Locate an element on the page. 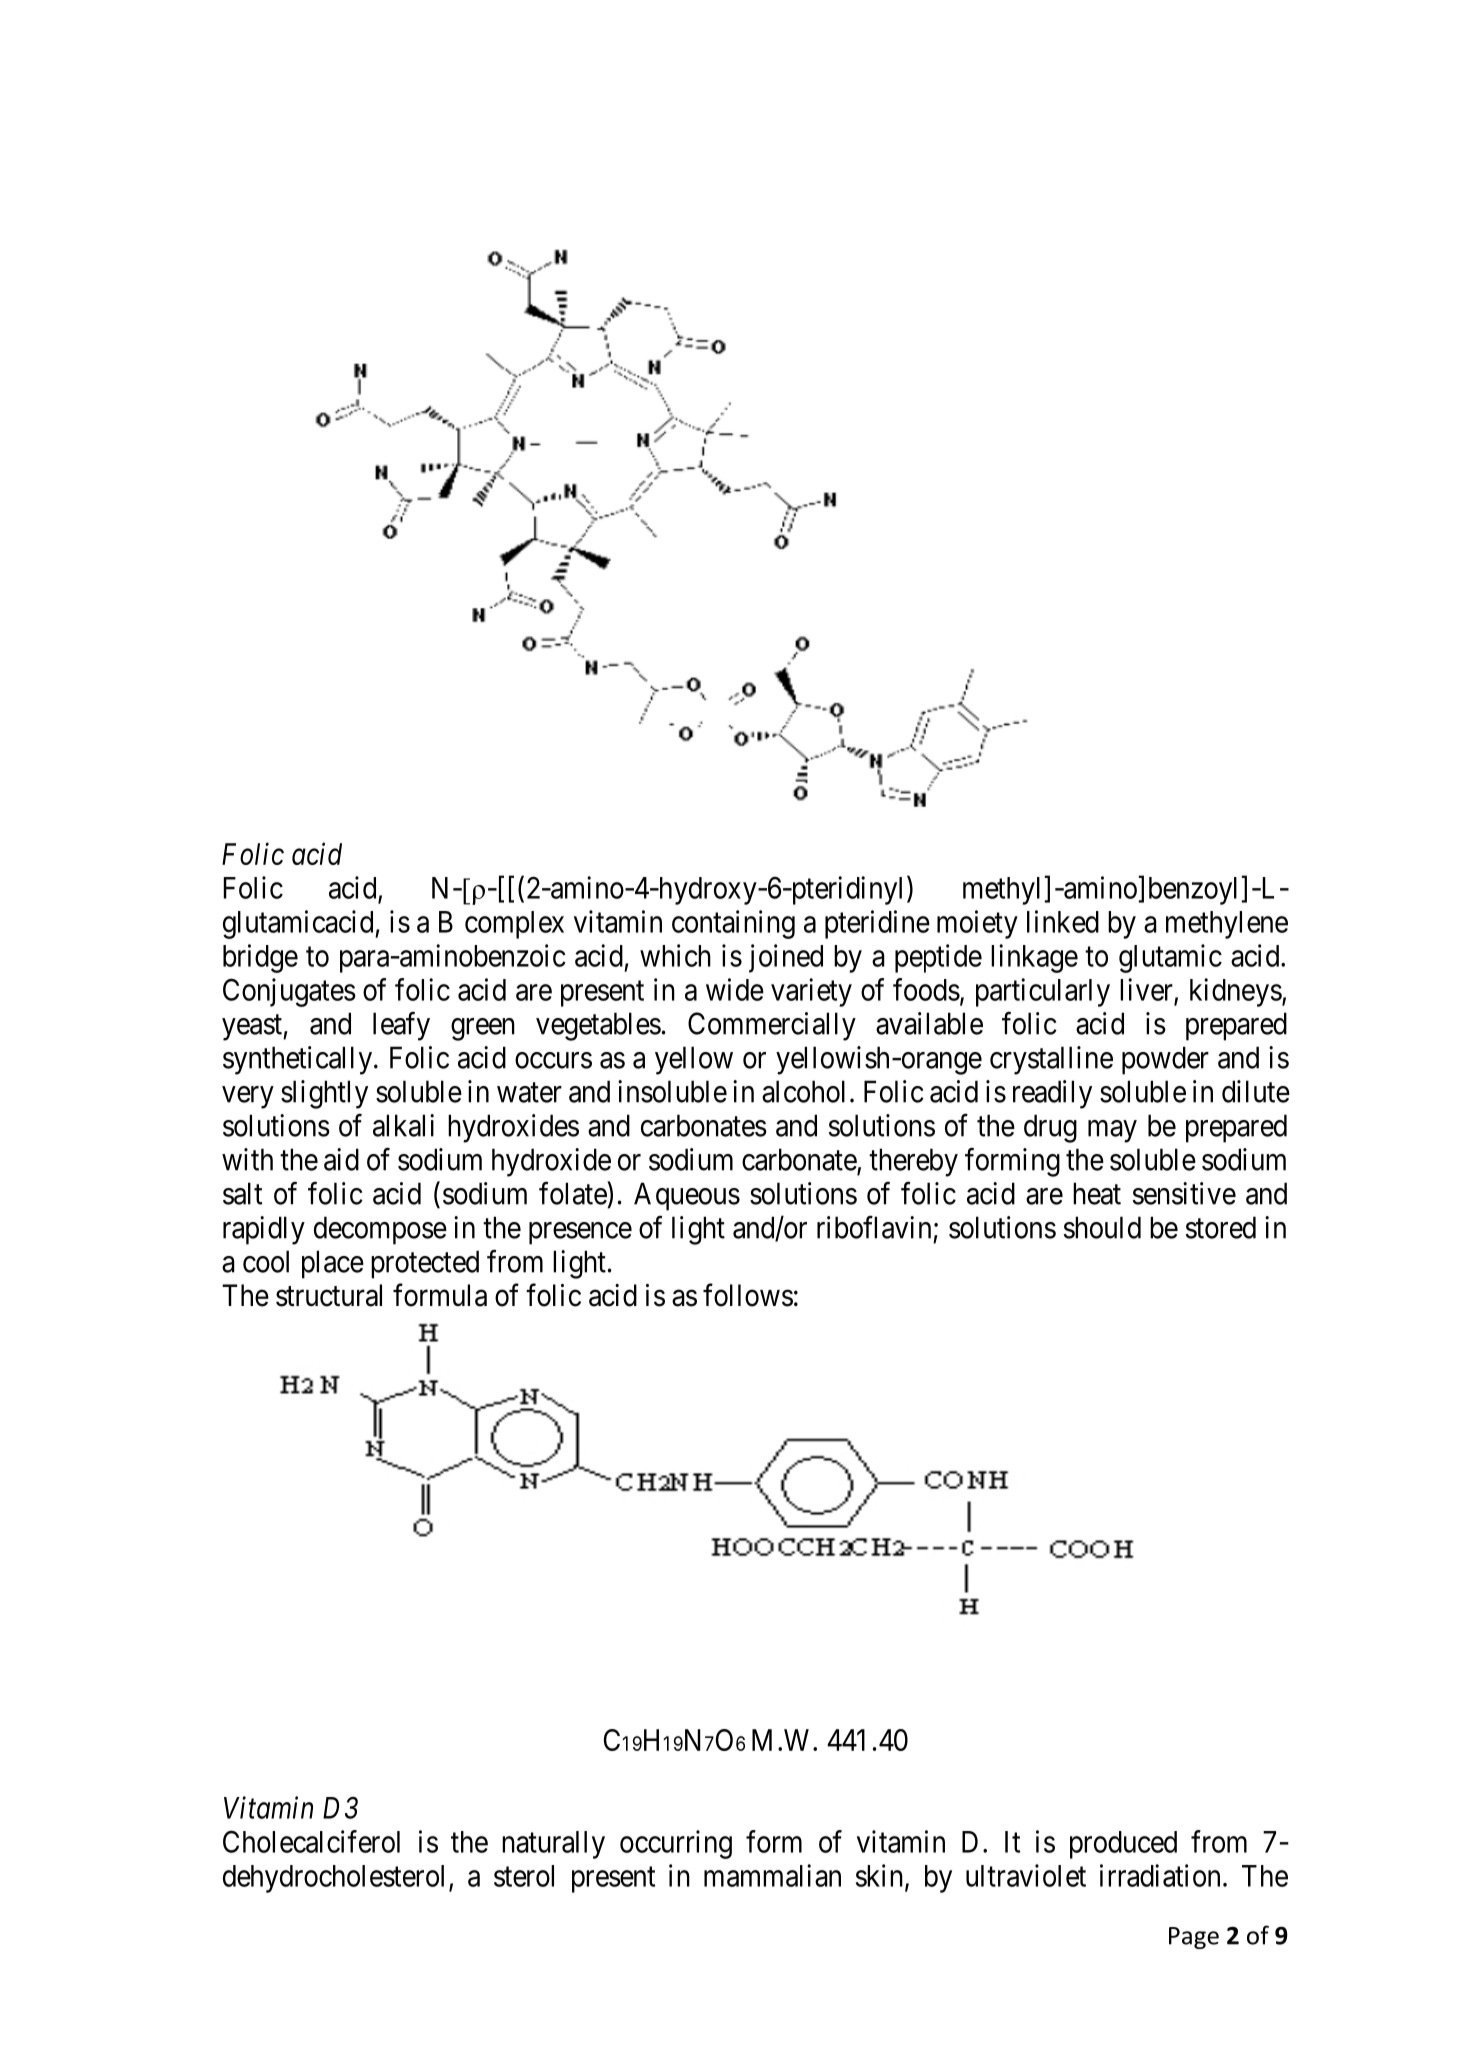 This image has height=2072, width=1465. irradiation is located at coordinates (1160, 1875).
